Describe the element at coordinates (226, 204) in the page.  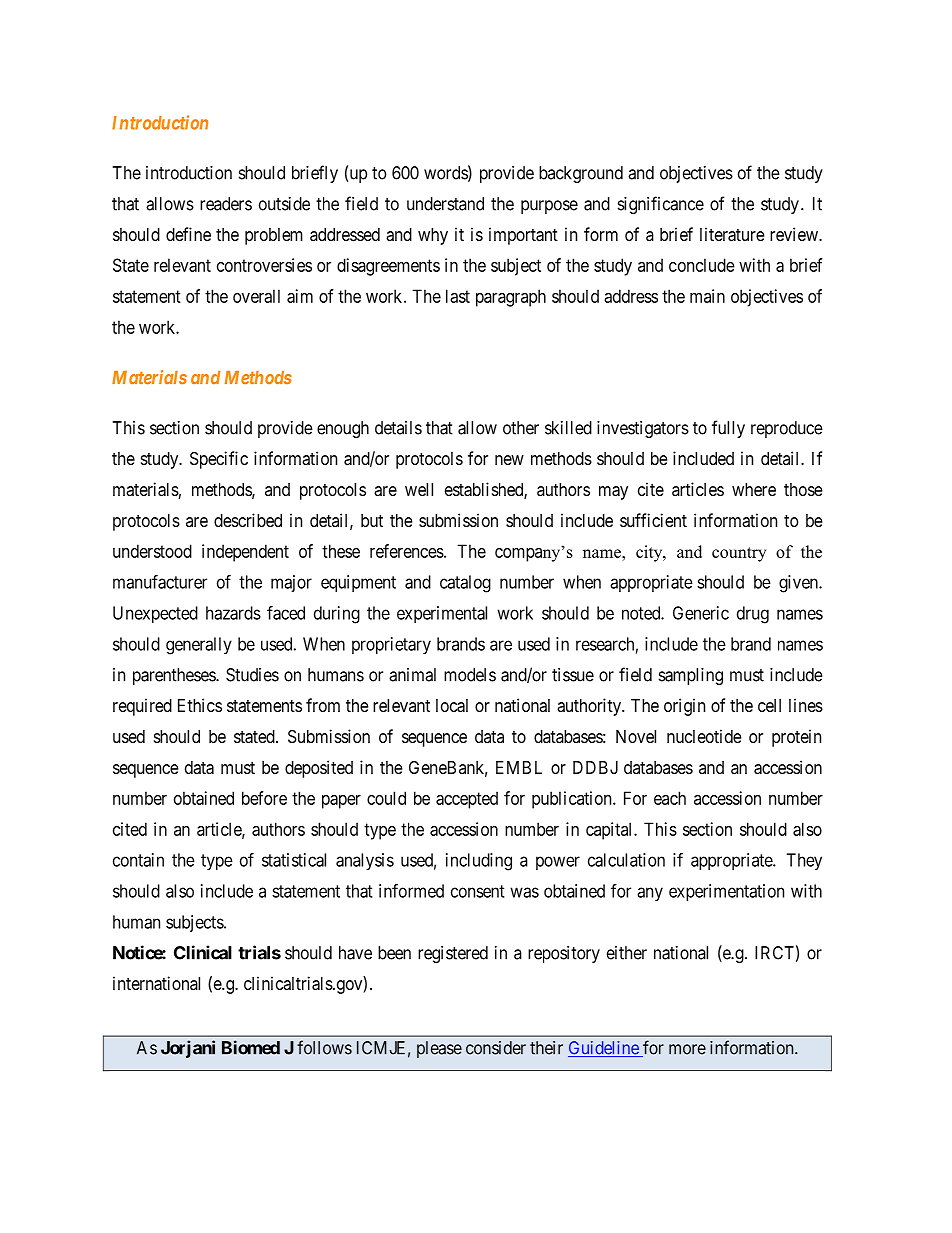
I see `readers` at that location.
